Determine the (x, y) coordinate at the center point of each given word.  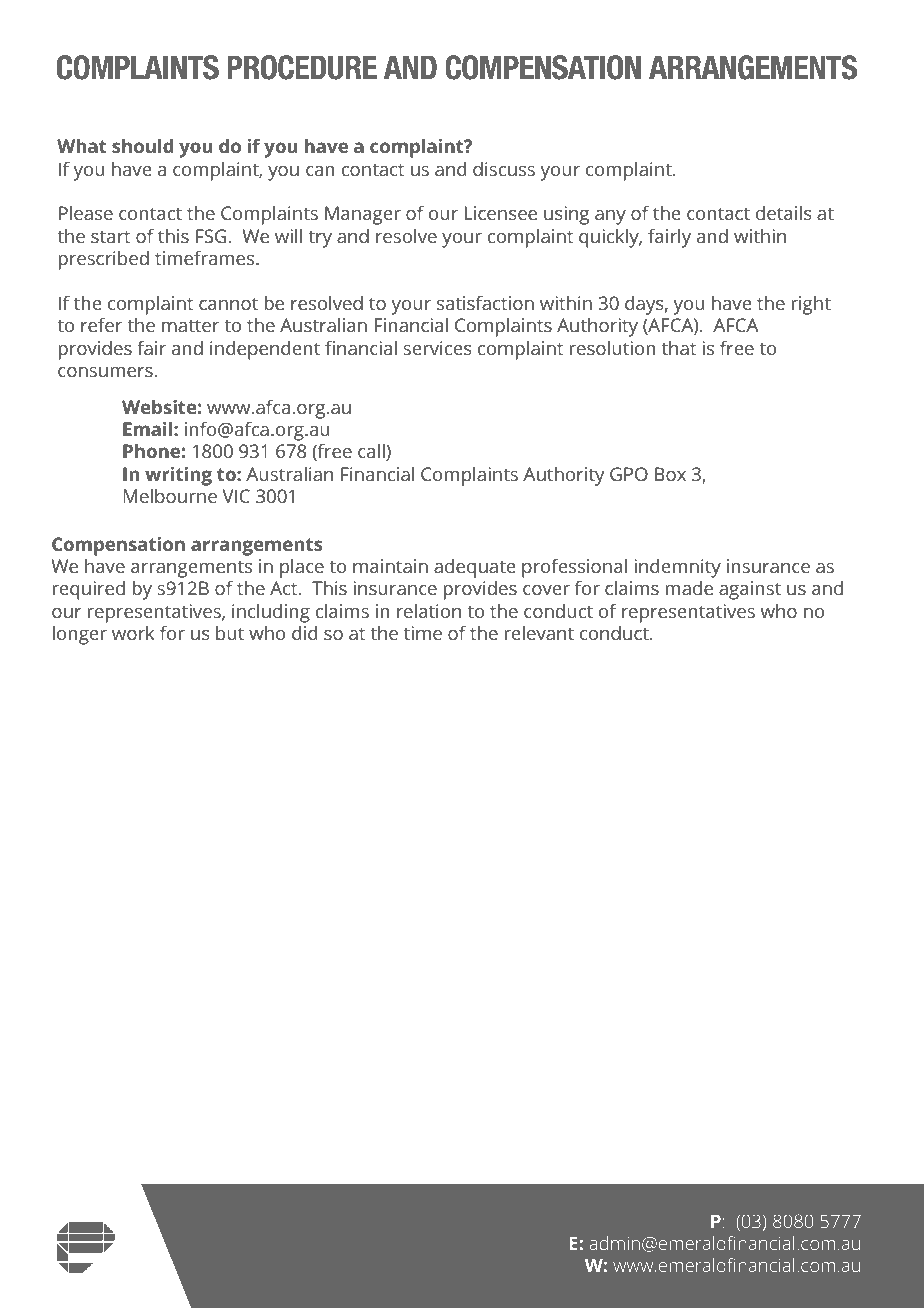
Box (670, 474)
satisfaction (485, 302)
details (784, 213)
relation (429, 611)
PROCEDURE (302, 67)
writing (178, 476)
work (133, 633)
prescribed (104, 260)
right (811, 305)
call (372, 452)
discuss (504, 169)
